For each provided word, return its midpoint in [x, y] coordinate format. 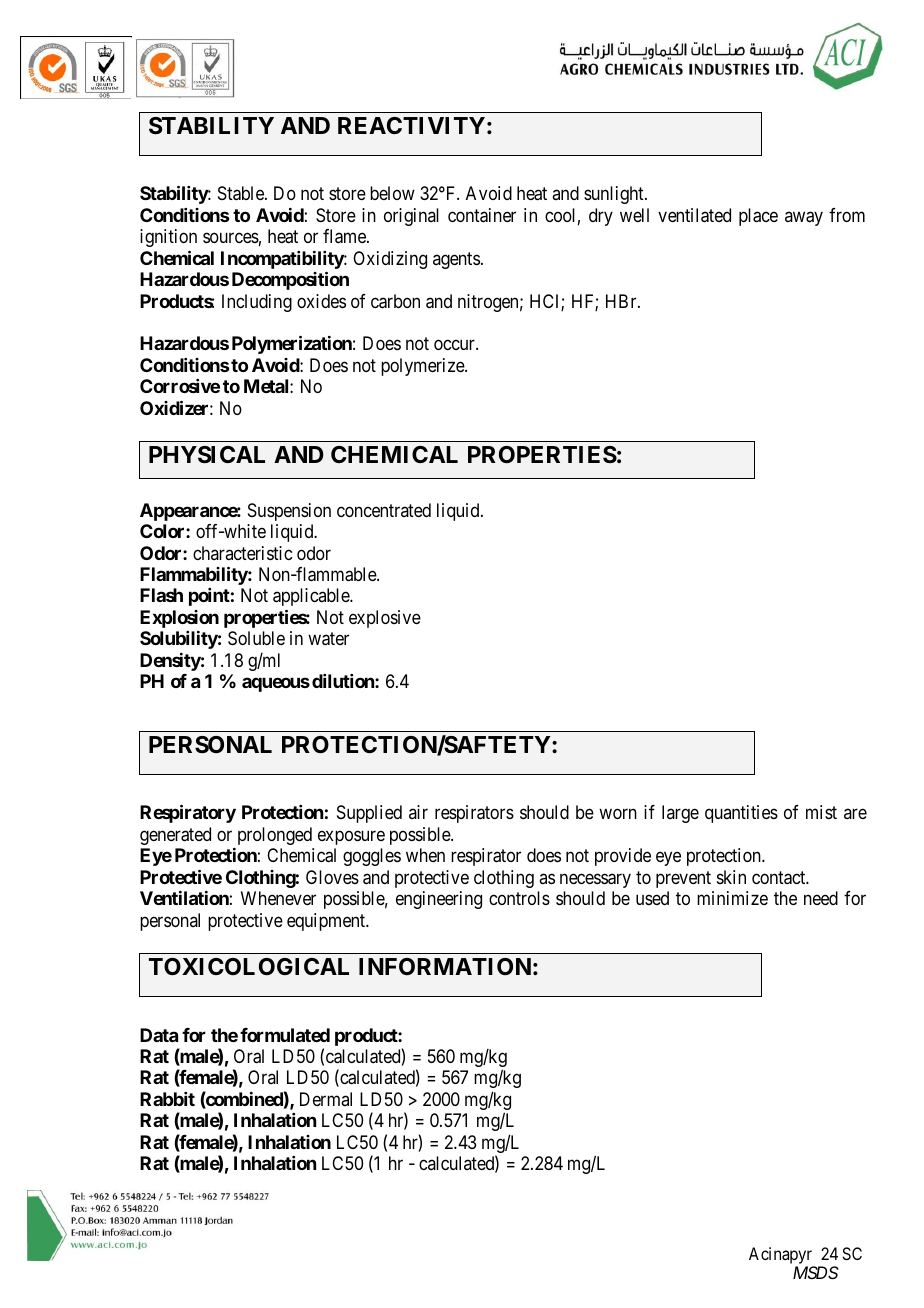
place [758, 217]
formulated [285, 1035]
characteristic [242, 553]
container [482, 215]
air [418, 812]
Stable [242, 193]
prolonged [275, 836]
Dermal [326, 1099]
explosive [385, 619]
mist [821, 812]
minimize [732, 898]
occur [455, 345]
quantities [741, 814]
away [804, 218]
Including [257, 303]
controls [519, 898]
